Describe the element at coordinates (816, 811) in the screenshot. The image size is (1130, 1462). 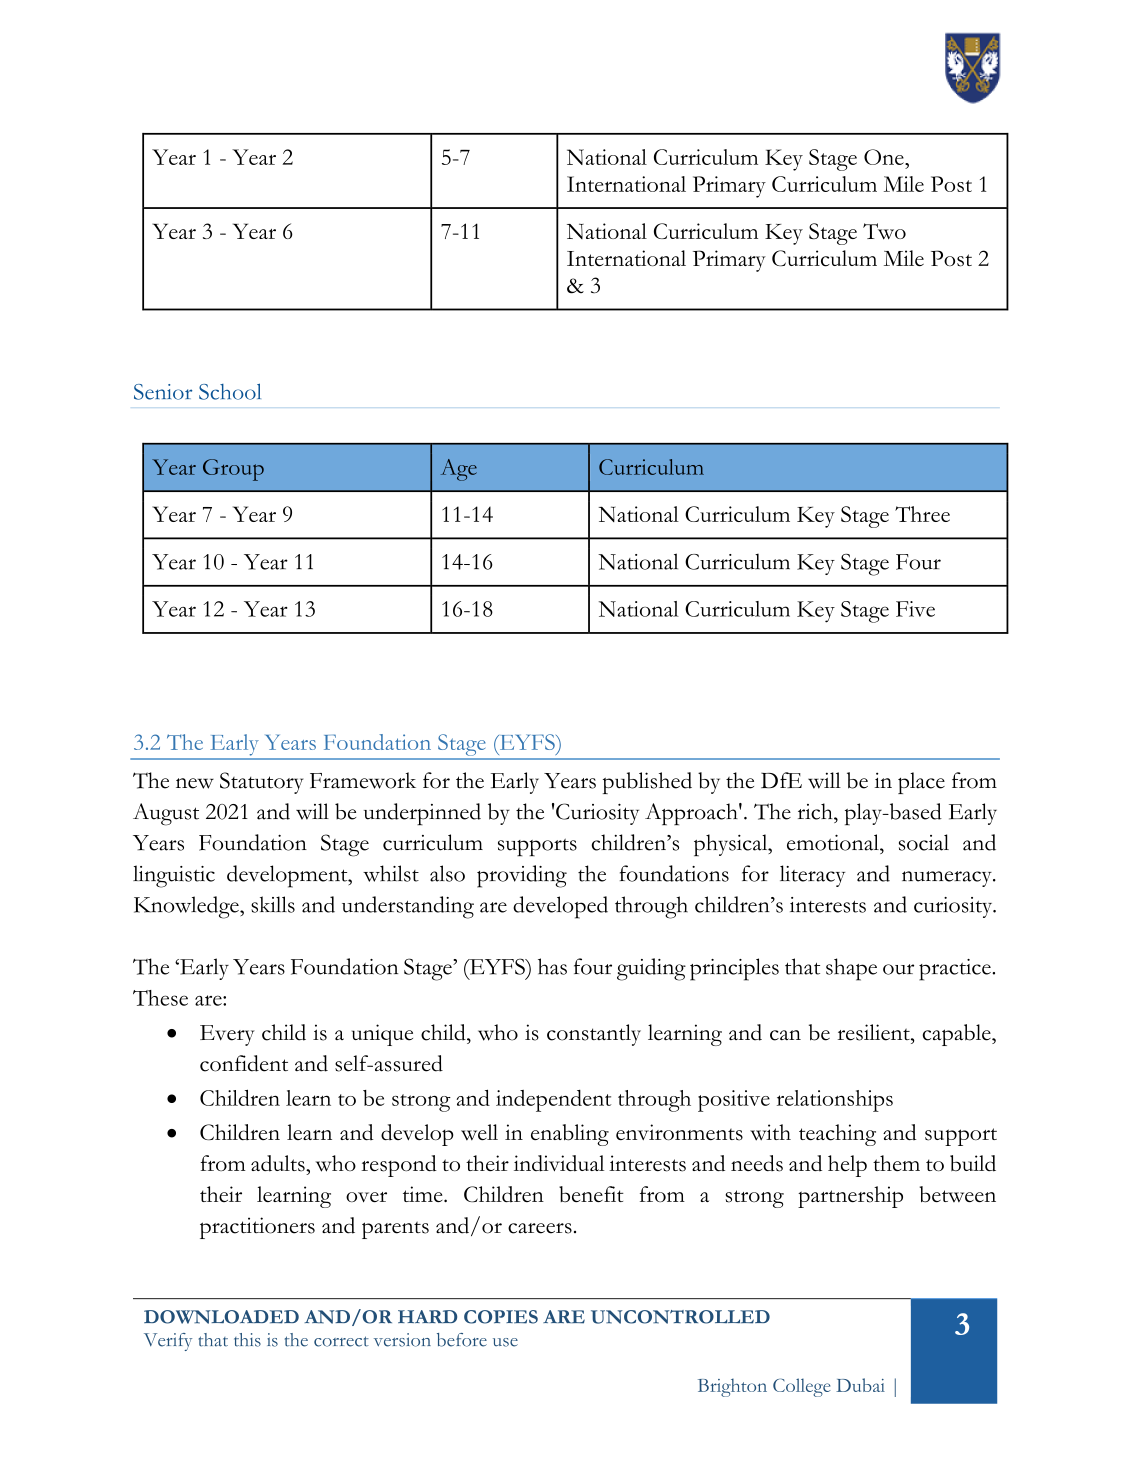
I see `rich` at that location.
